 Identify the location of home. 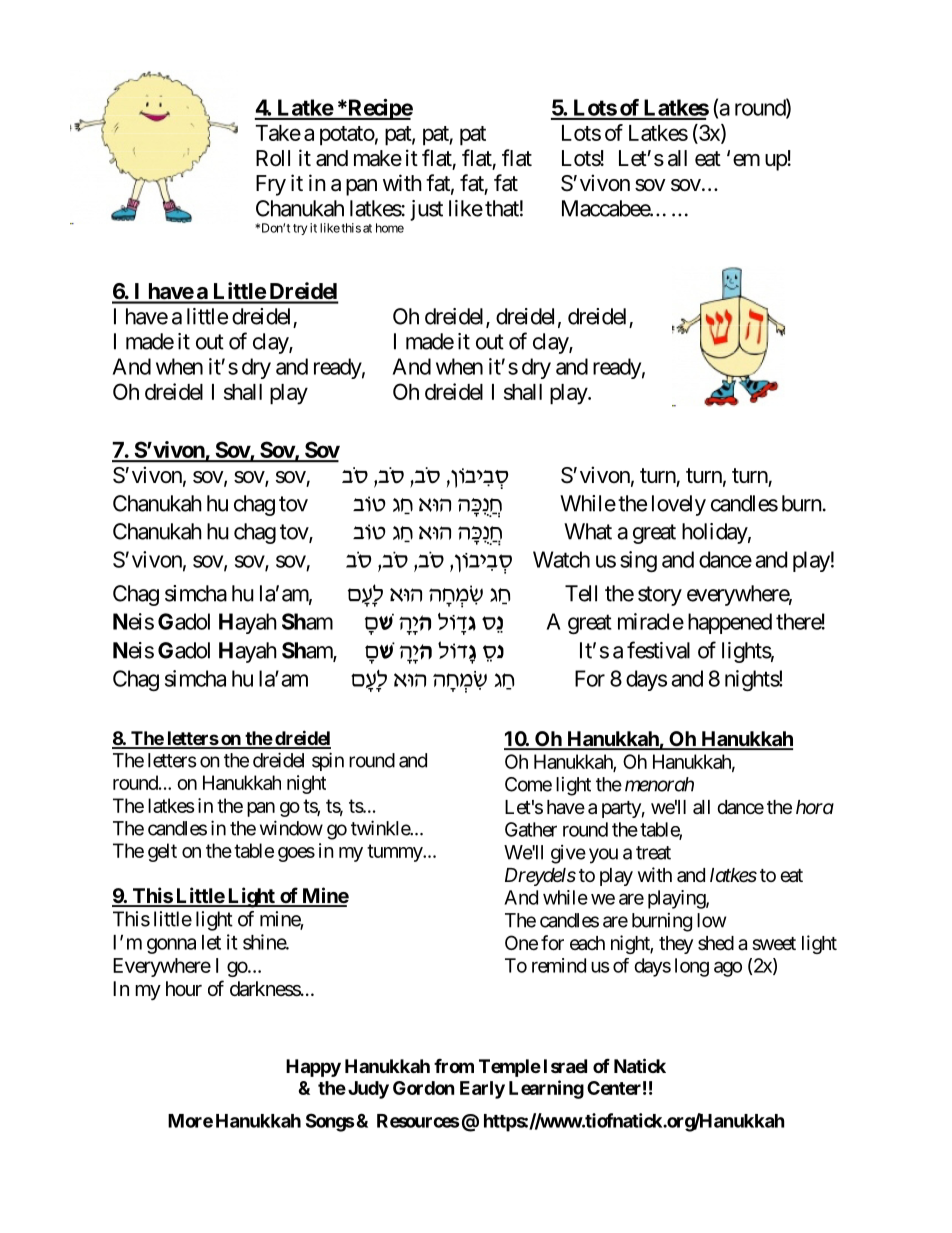
(390, 228).
